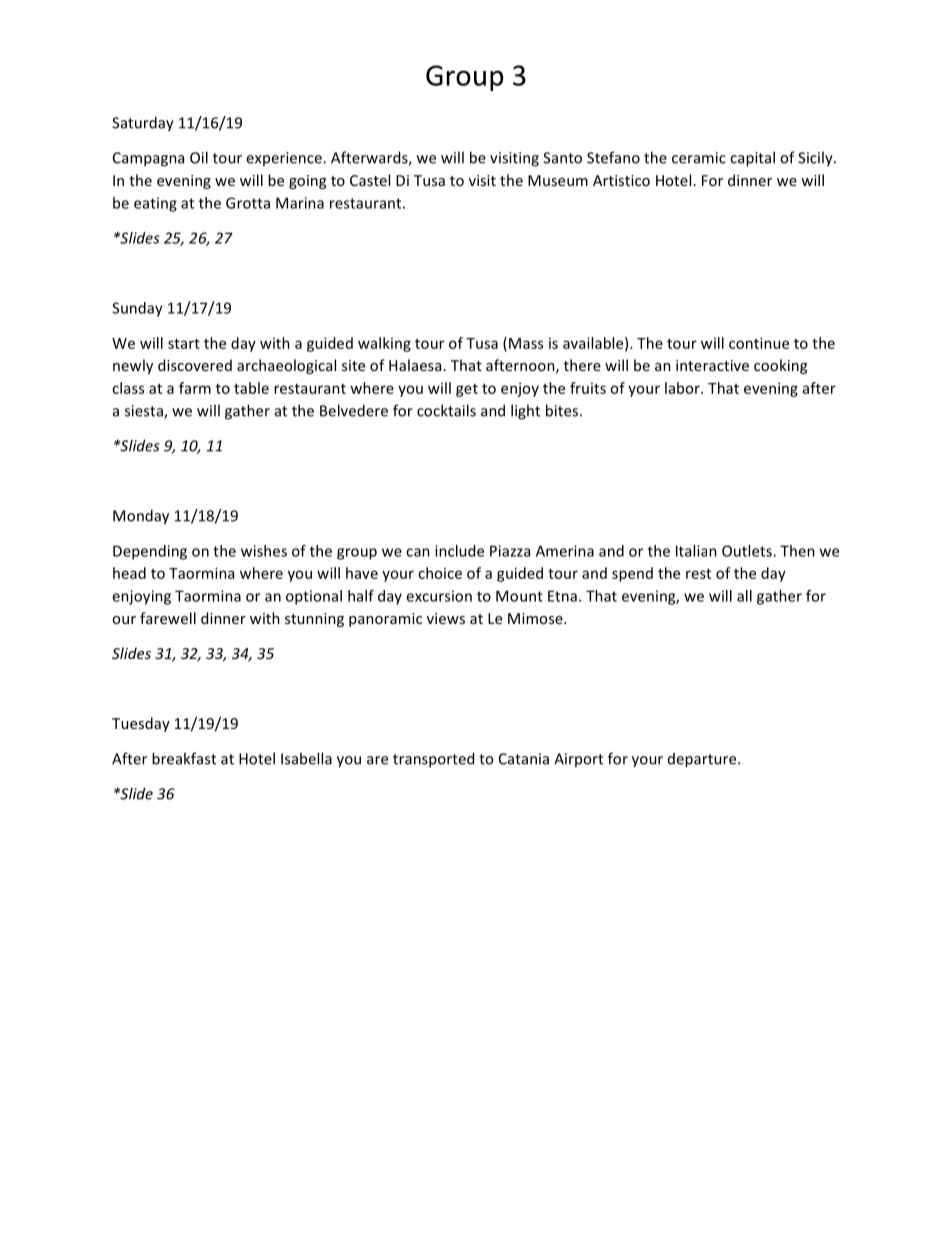 This screenshot has width=952, height=1233. I want to click on Oil, so click(199, 157).
